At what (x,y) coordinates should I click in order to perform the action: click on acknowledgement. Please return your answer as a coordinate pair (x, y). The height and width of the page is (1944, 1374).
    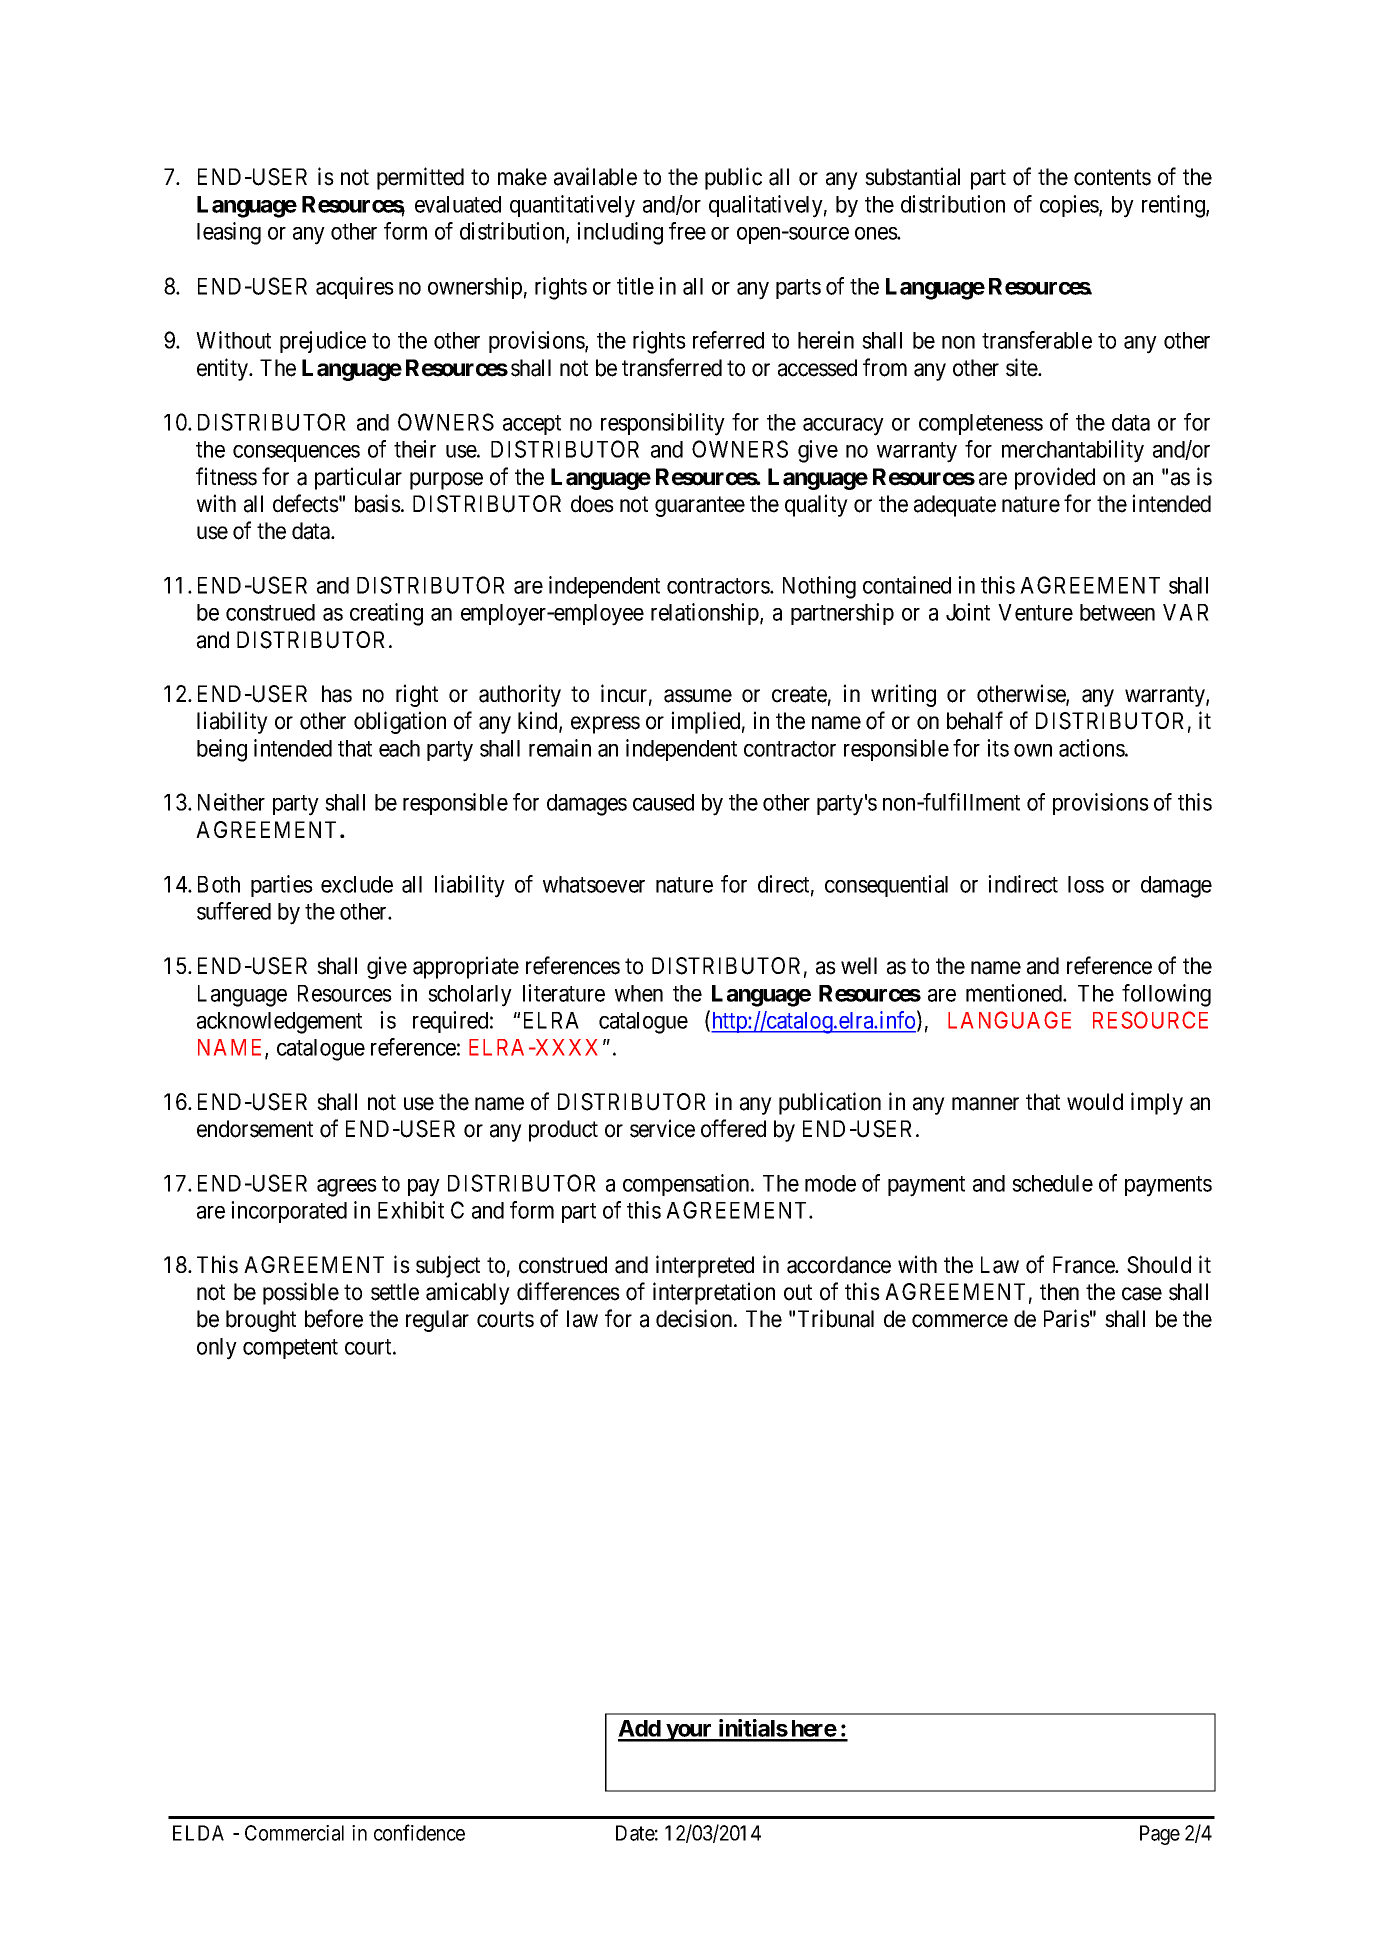
    Looking at the image, I should click on (279, 1023).
